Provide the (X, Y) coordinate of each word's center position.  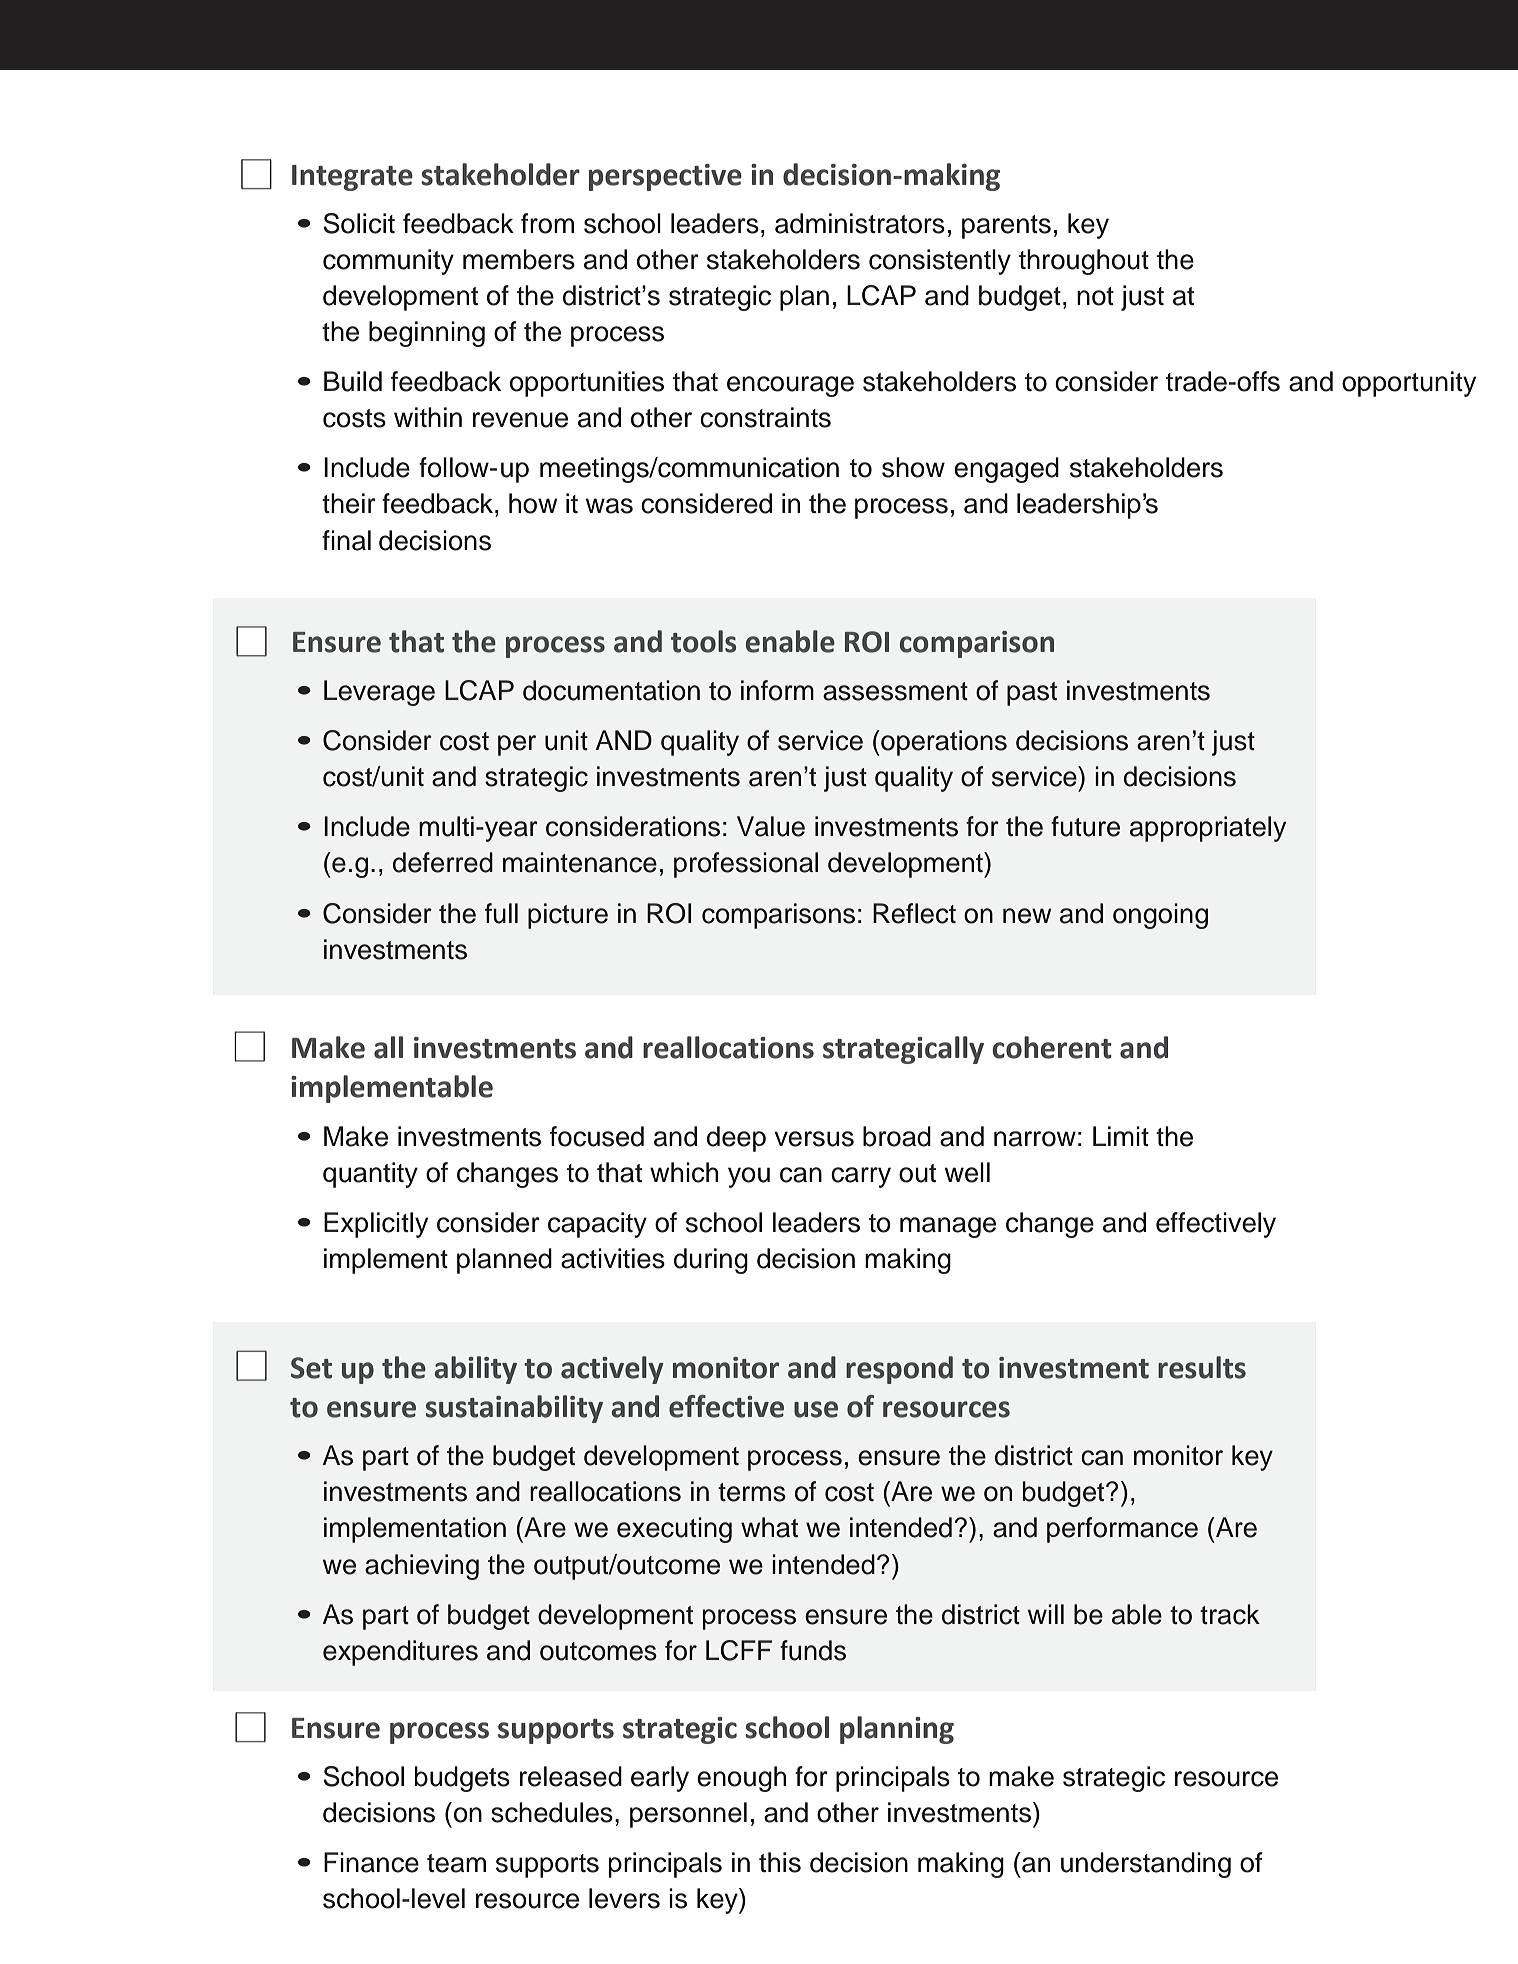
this (780, 1862)
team (456, 1863)
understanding (1146, 1865)
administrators (860, 223)
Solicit (359, 223)
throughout (1084, 262)
